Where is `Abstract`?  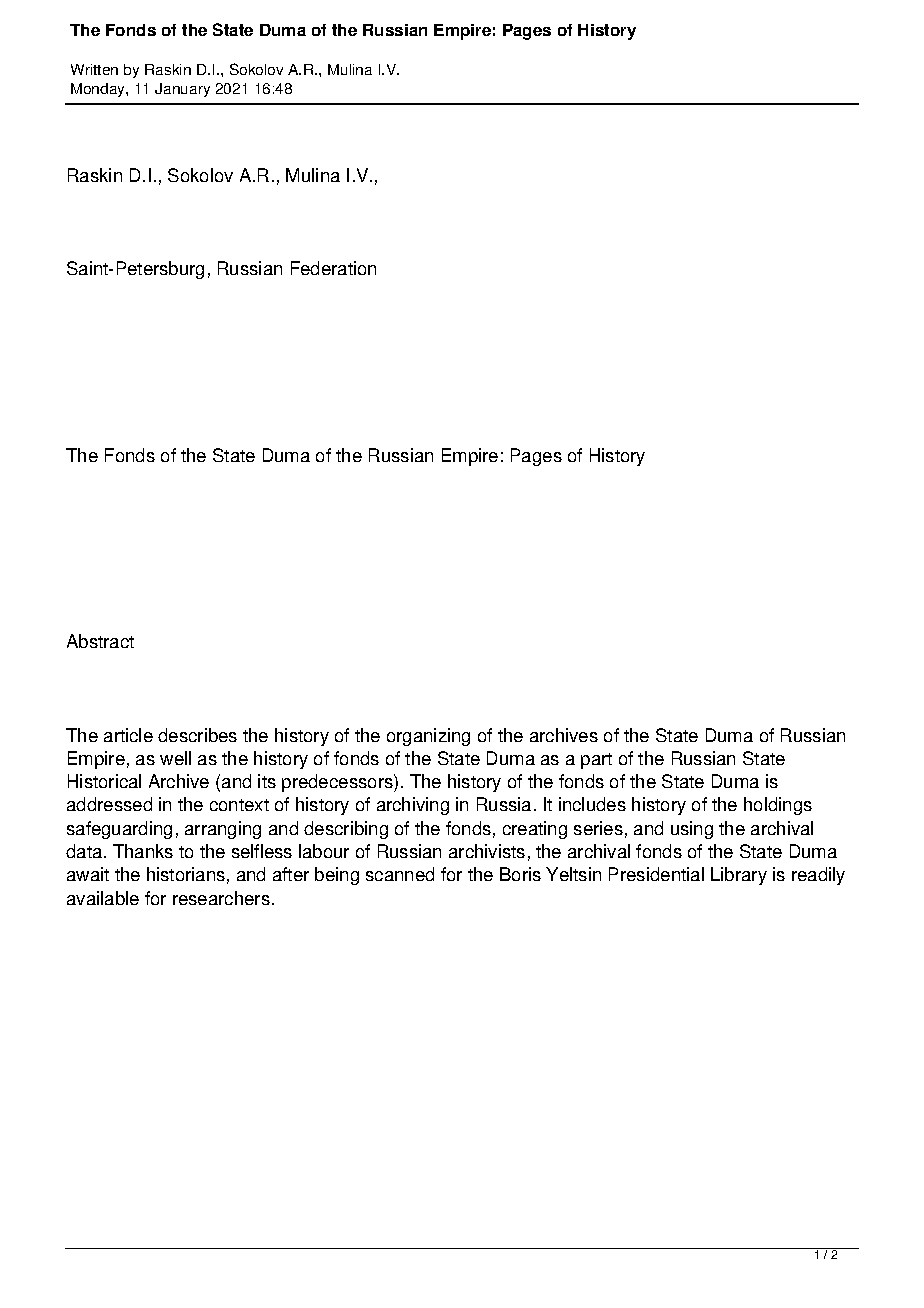 Abstract is located at coordinates (100, 641).
